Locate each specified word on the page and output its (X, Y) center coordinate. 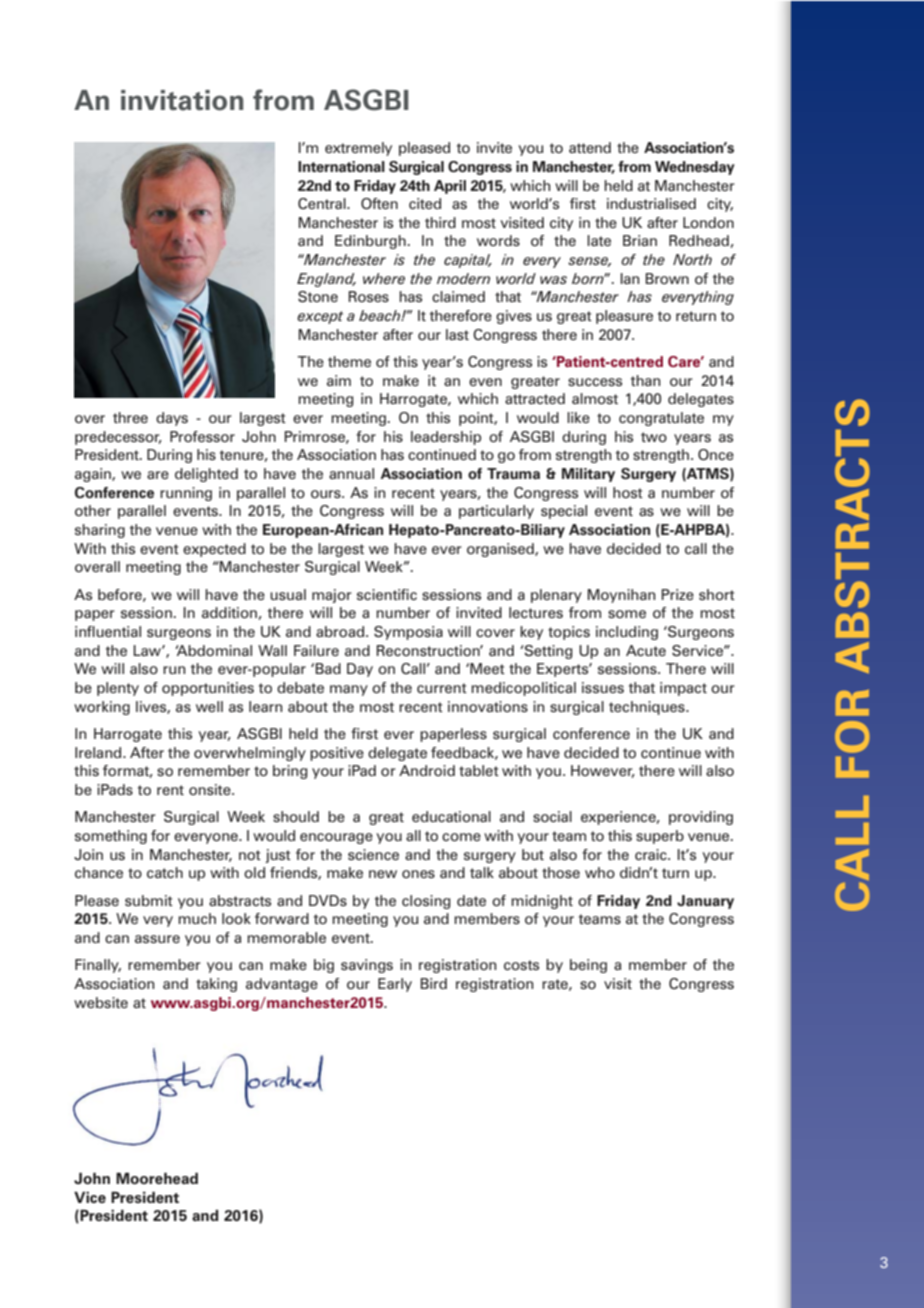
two (654, 437)
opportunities (208, 689)
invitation (182, 100)
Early (395, 985)
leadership (446, 438)
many (349, 690)
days (172, 419)
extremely (358, 149)
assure (157, 939)
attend (590, 147)
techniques (648, 708)
